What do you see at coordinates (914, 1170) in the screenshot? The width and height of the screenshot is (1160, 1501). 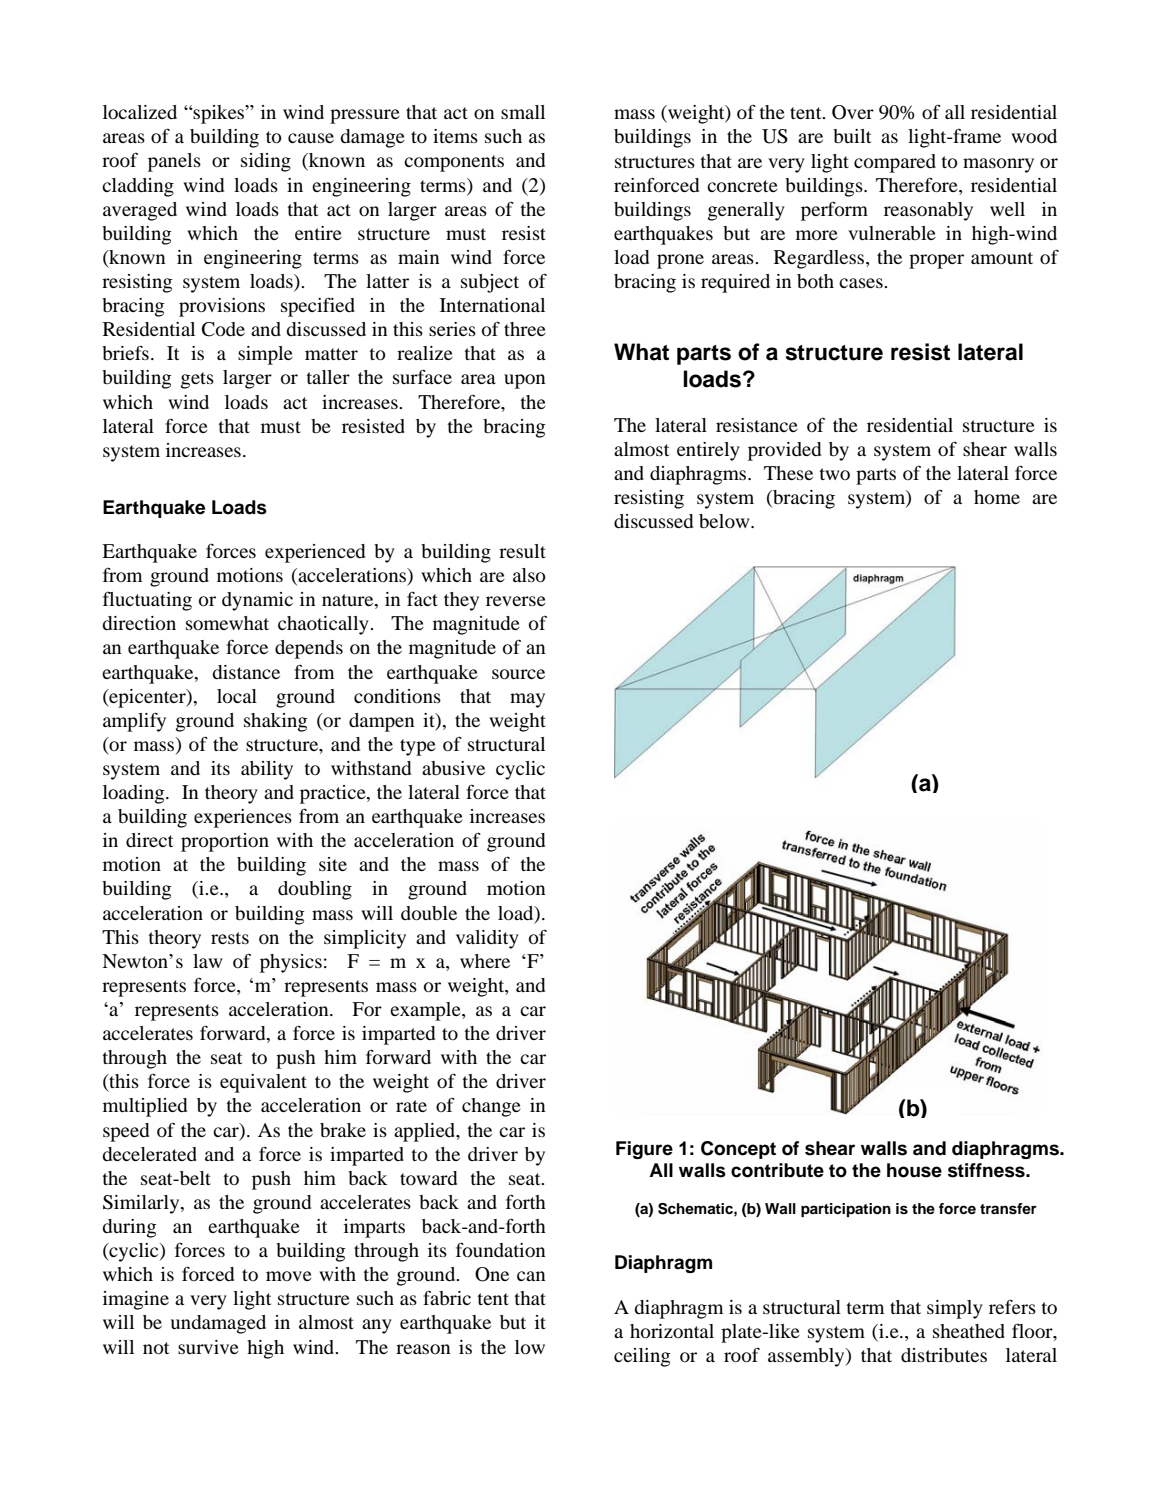 I see `house` at bounding box center [914, 1170].
